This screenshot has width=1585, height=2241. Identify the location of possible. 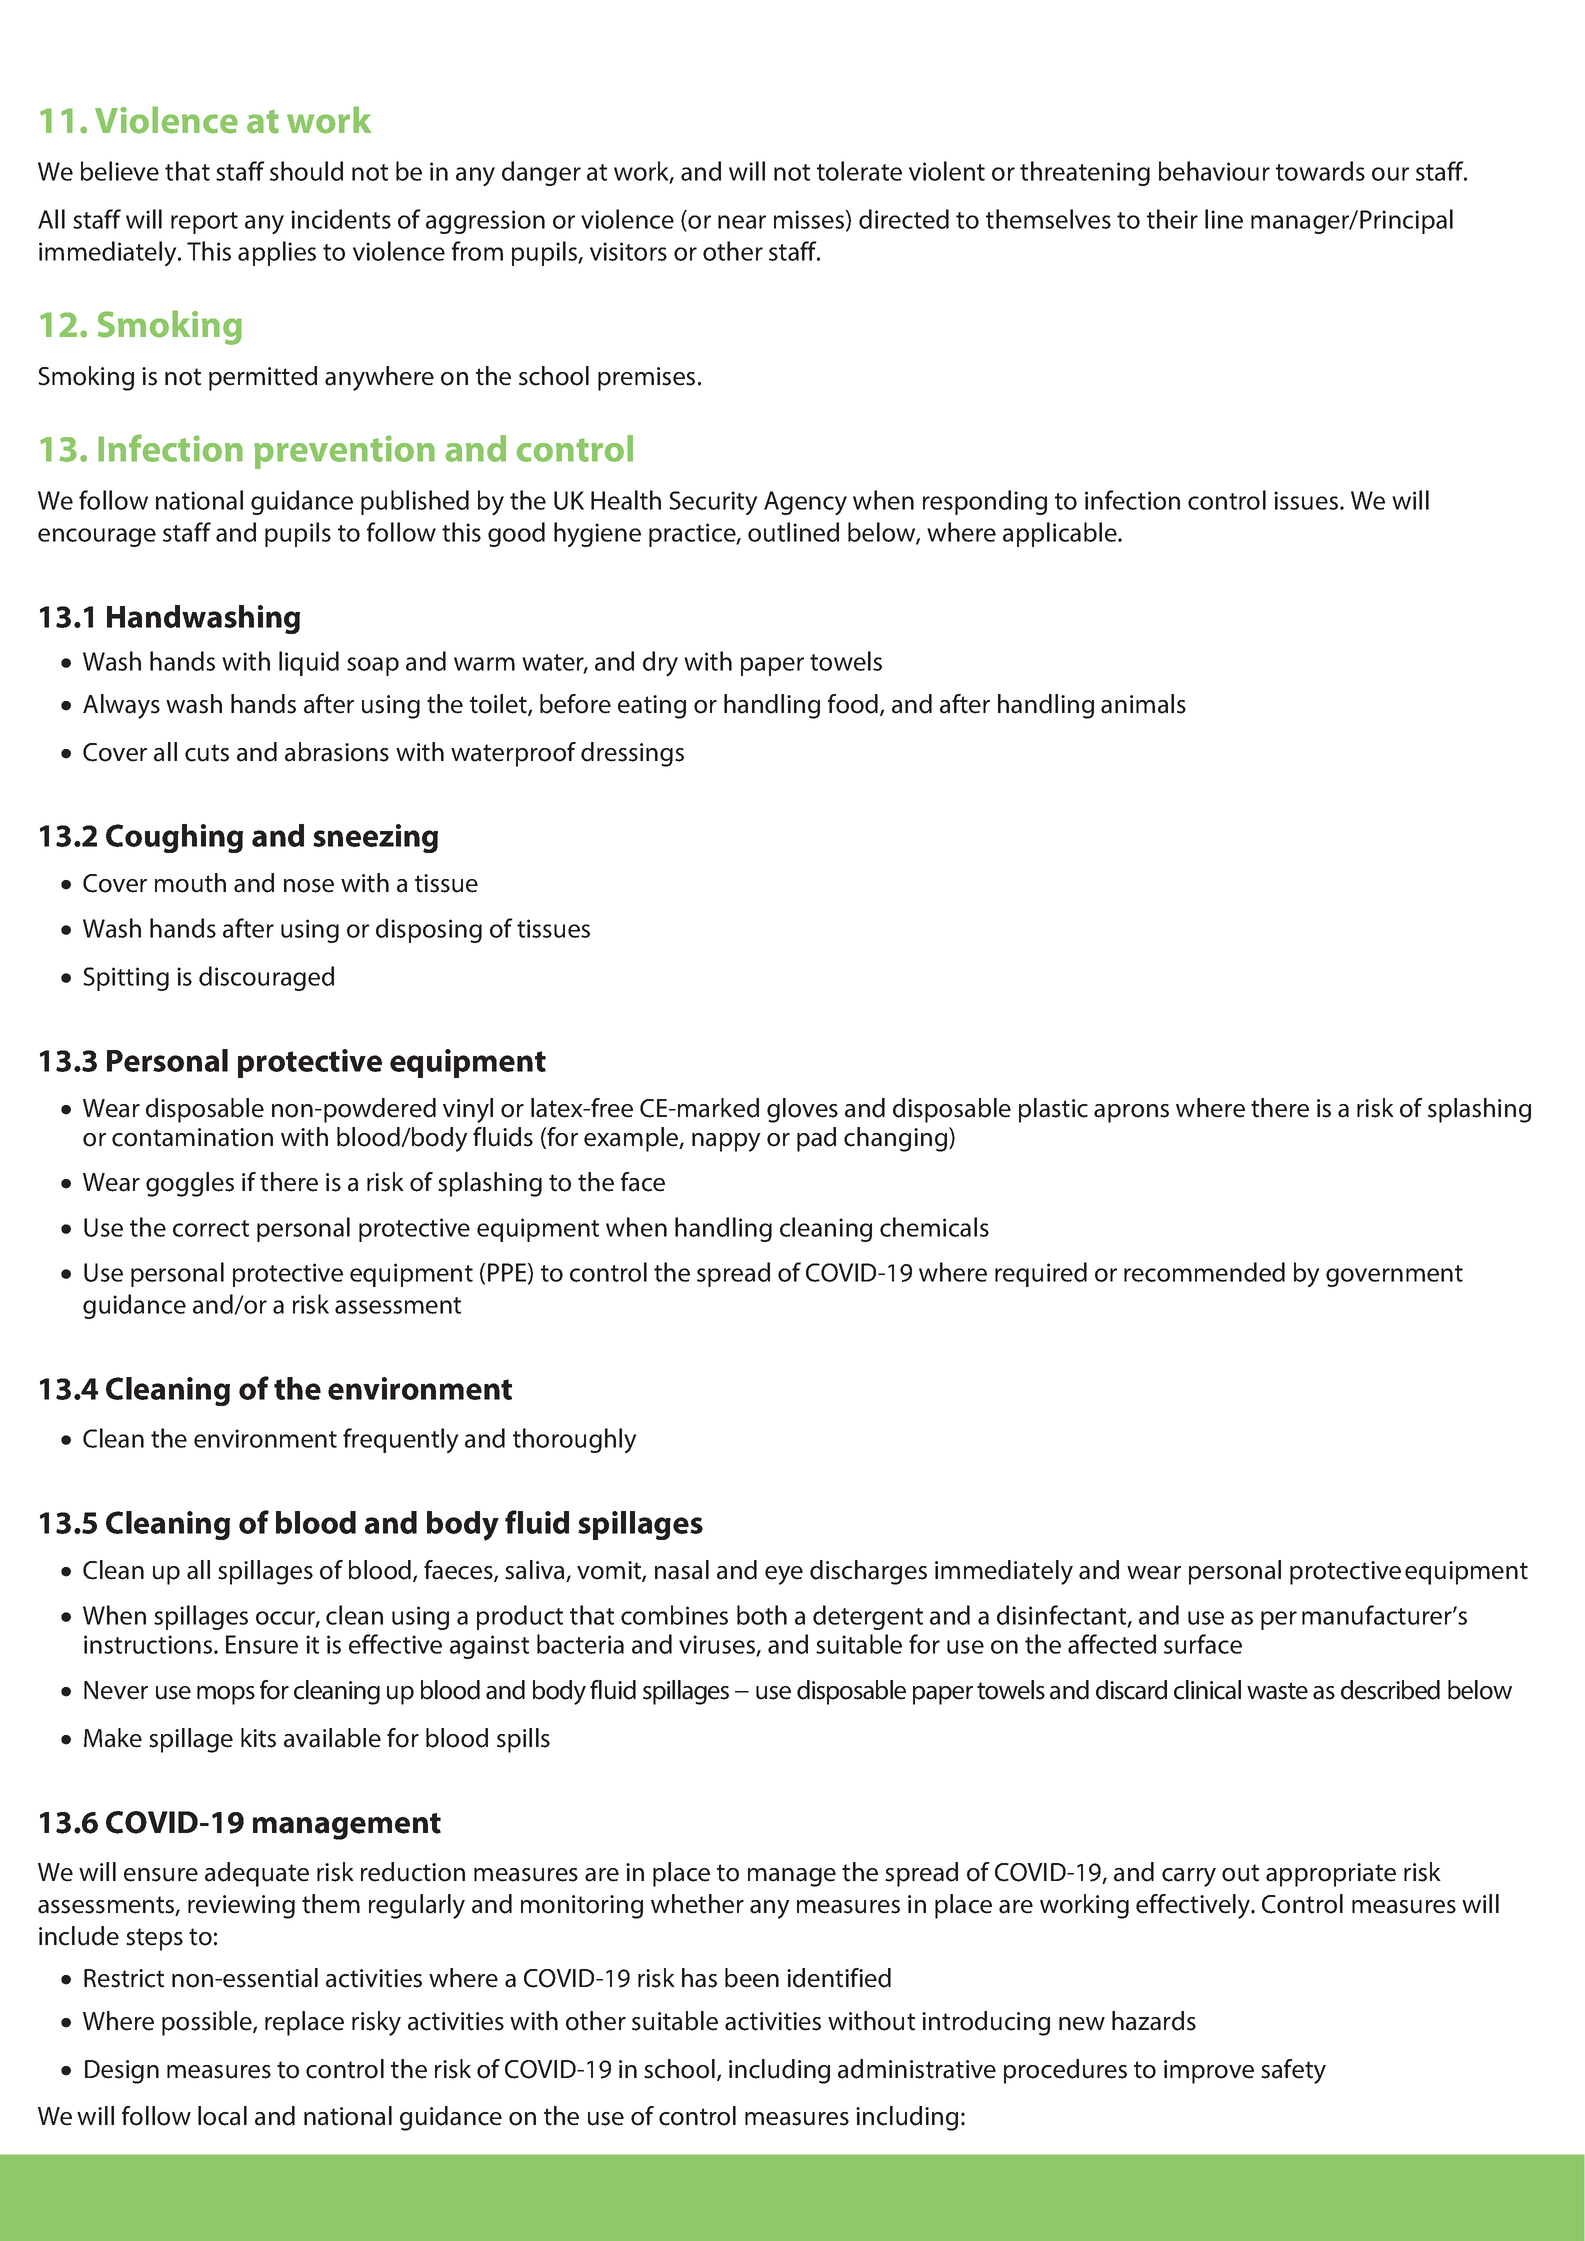
(208, 2023).
